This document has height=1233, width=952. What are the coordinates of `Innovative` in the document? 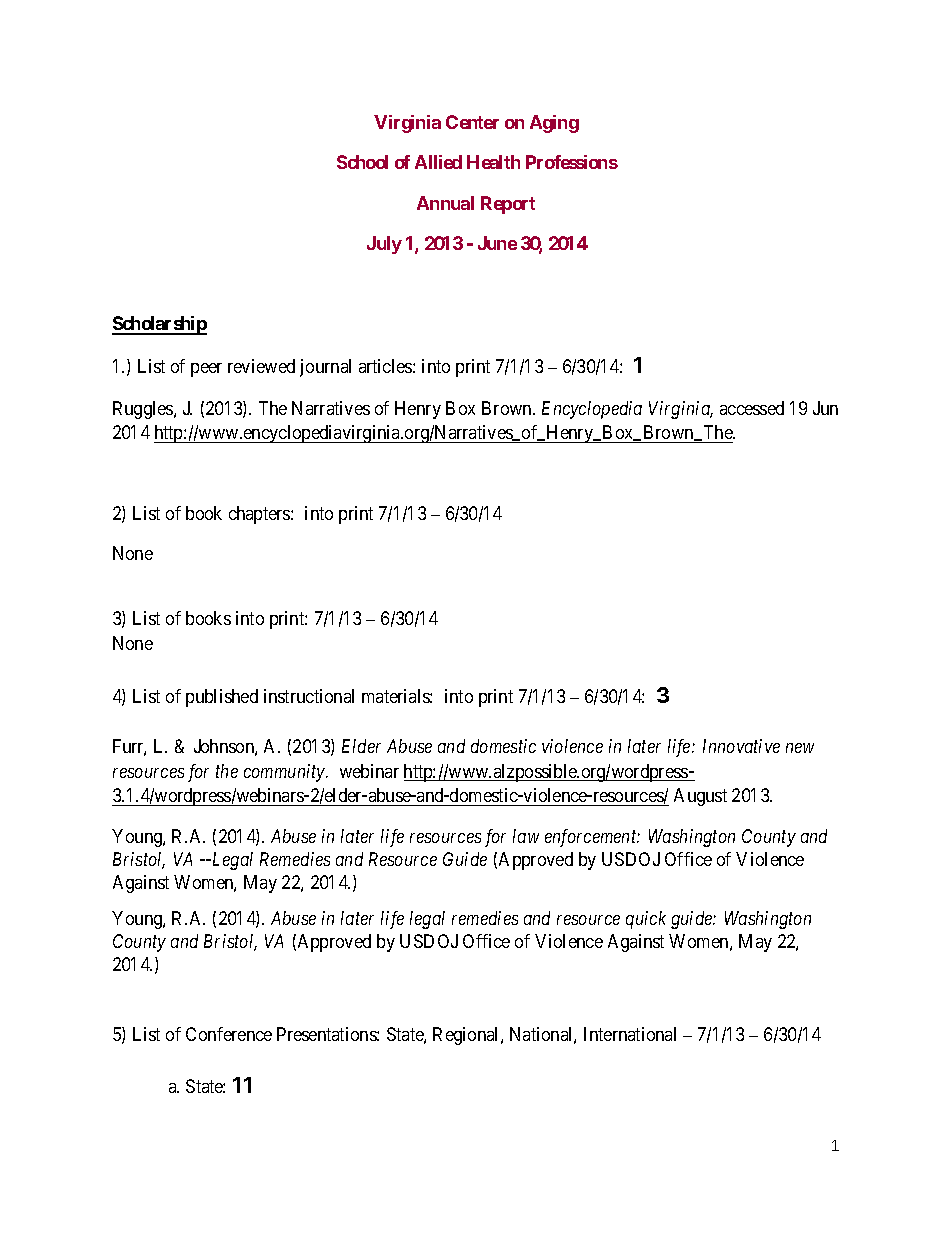 It's located at (741, 746).
